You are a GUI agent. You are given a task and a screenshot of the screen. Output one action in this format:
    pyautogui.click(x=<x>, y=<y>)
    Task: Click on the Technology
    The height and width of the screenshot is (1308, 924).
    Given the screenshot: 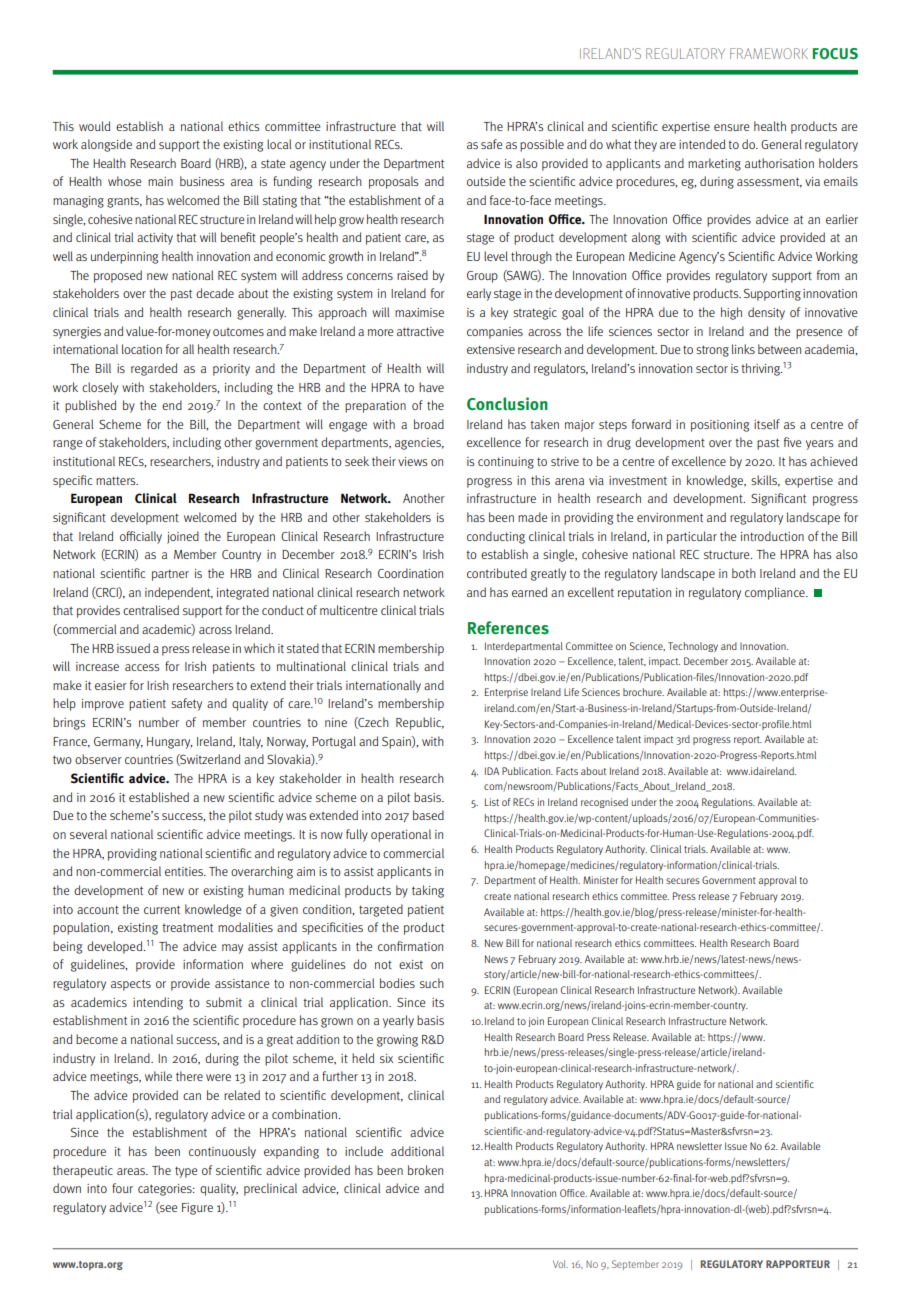 What is the action you would take?
    pyautogui.click(x=693, y=647)
